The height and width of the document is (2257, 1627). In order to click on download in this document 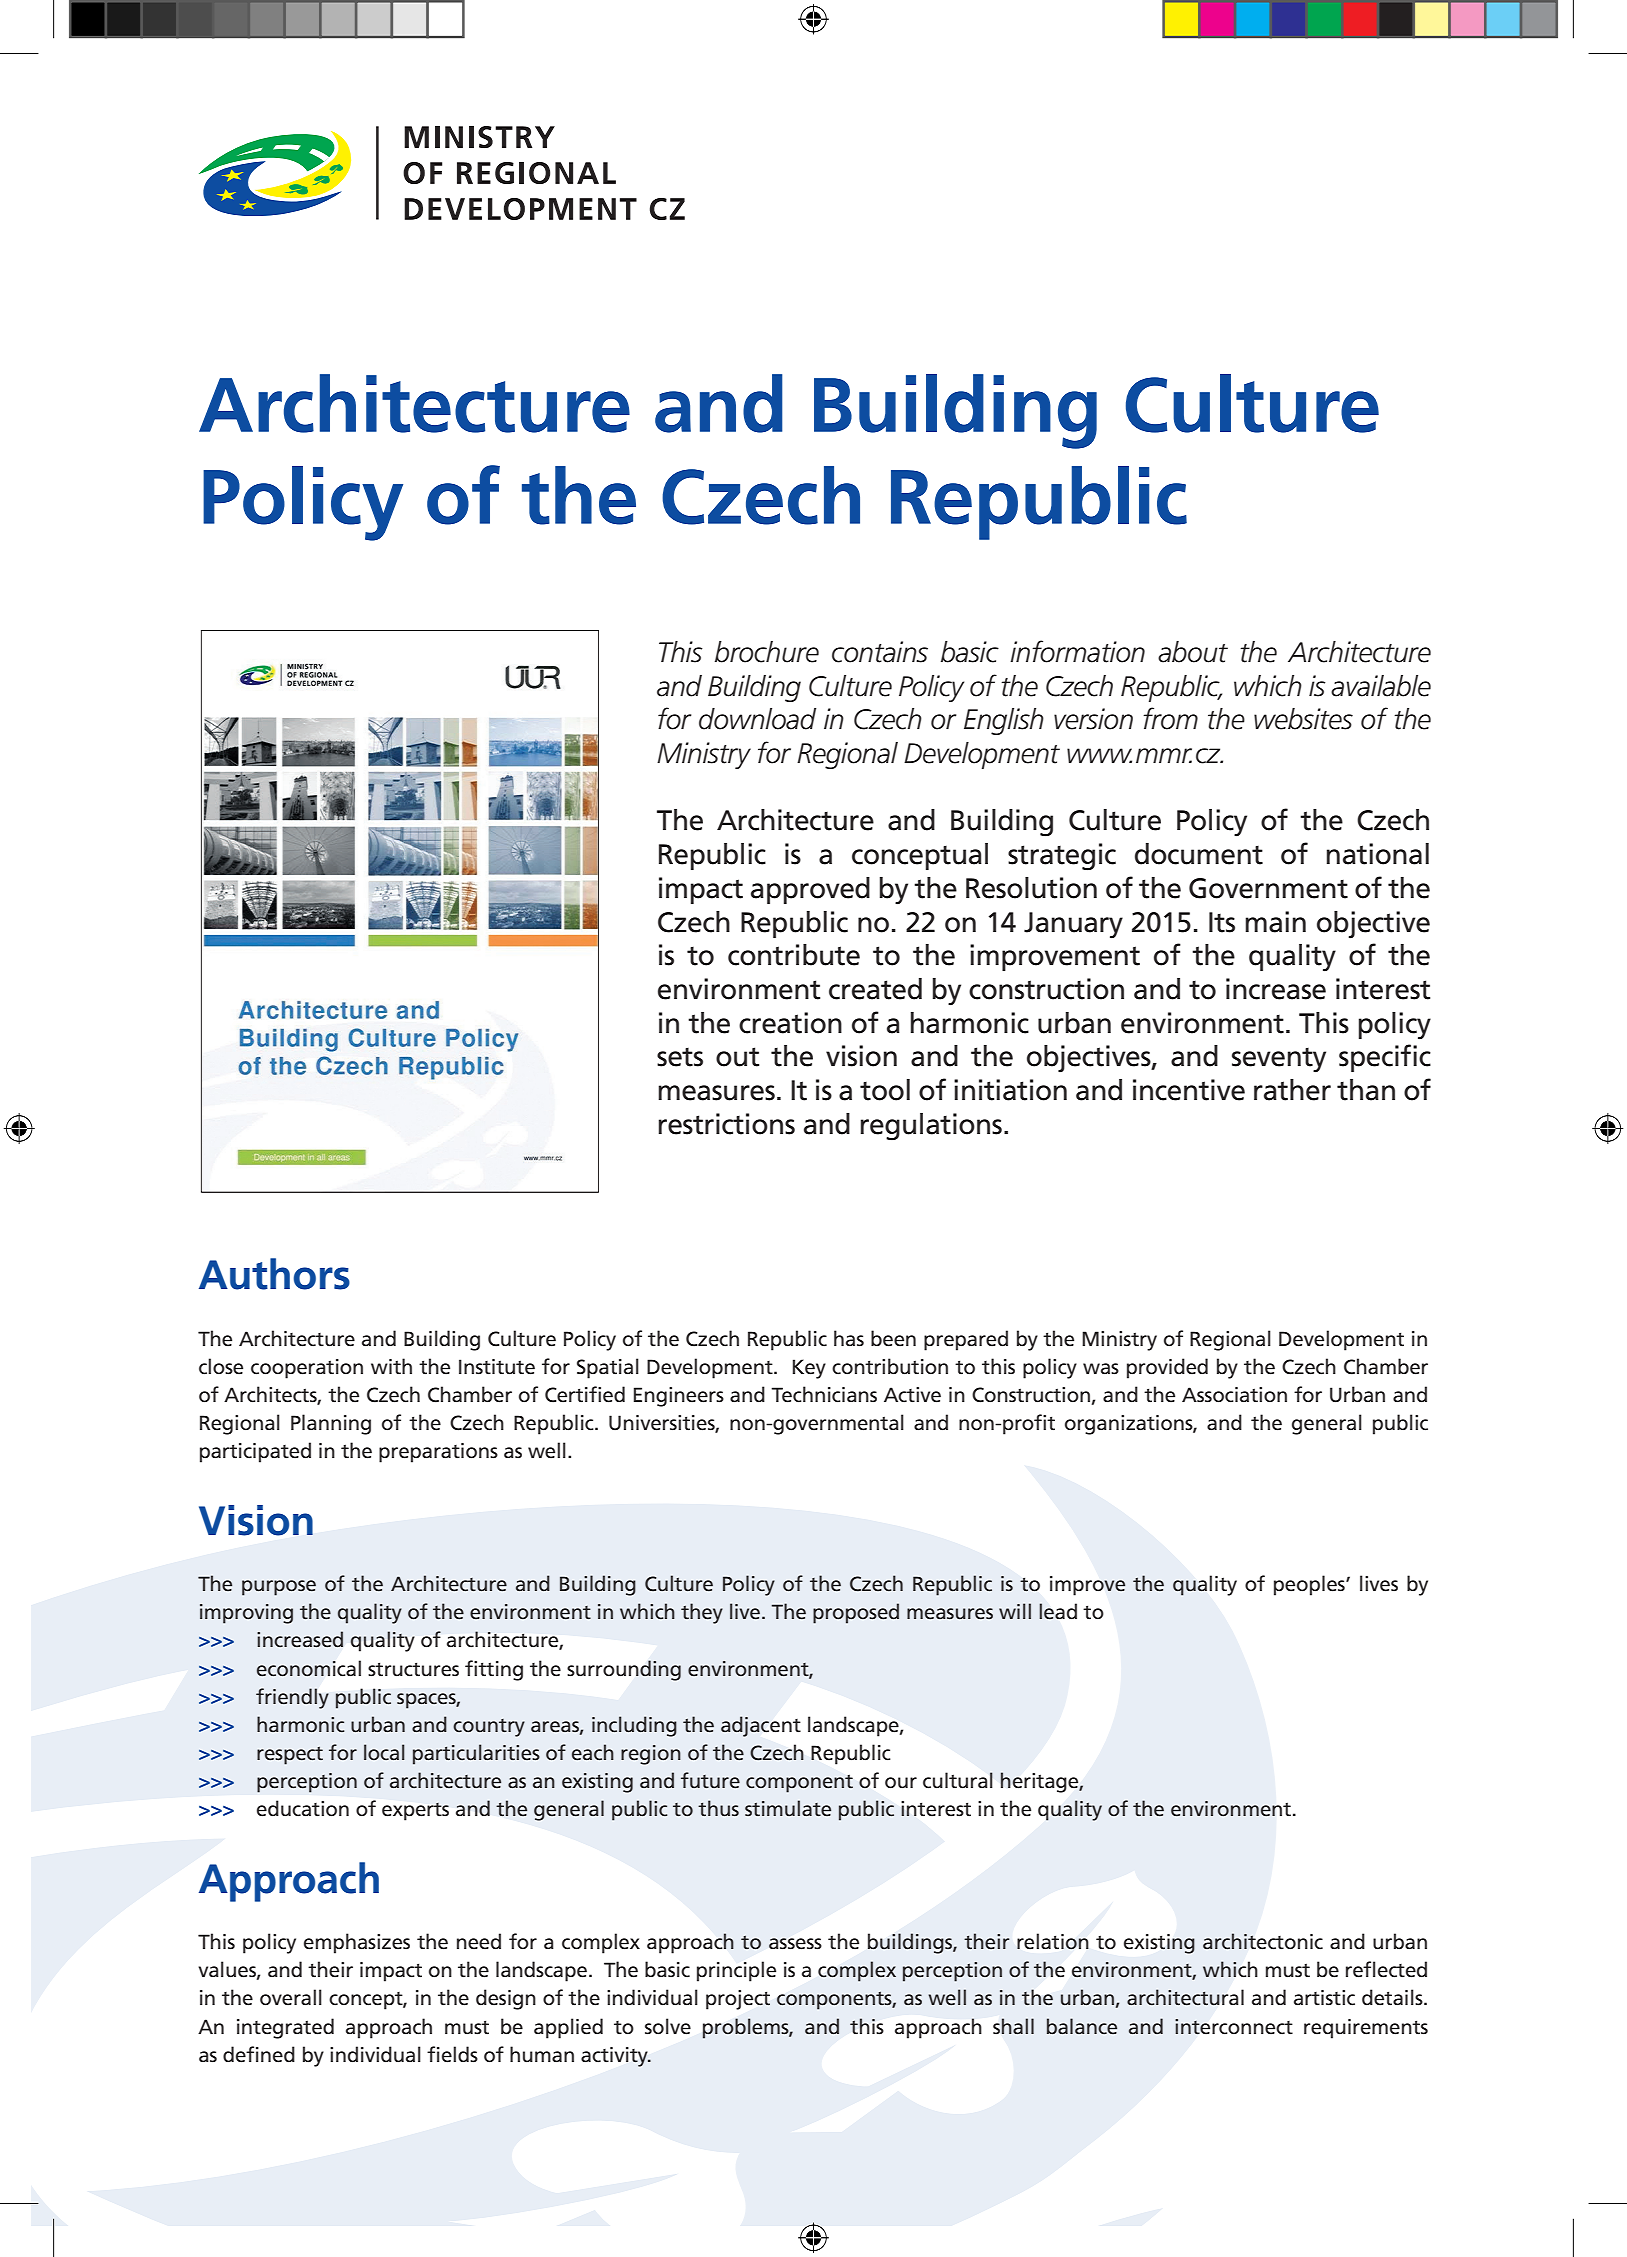, I will do `click(757, 719)`.
